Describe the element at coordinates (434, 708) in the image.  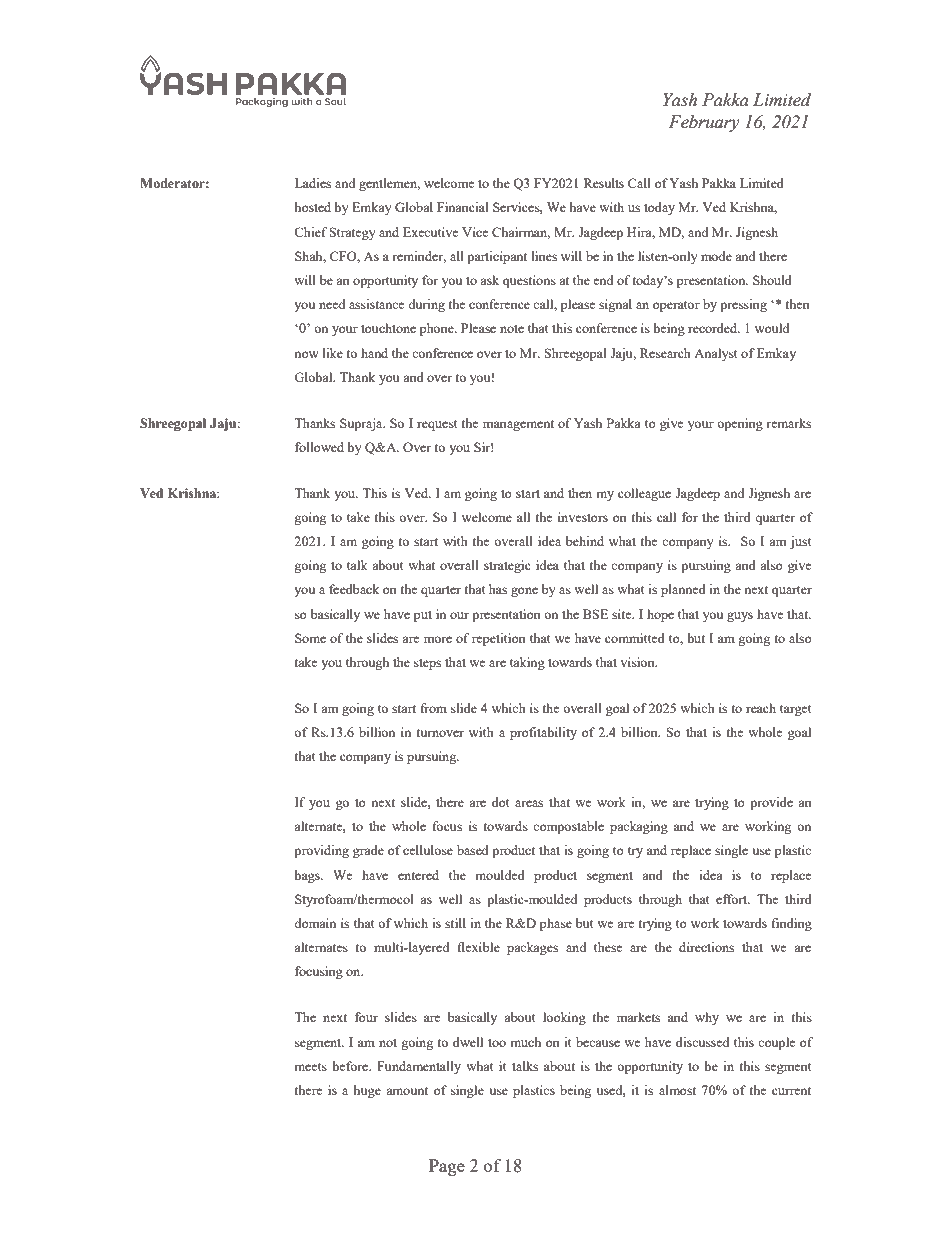
I see `from` at that location.
